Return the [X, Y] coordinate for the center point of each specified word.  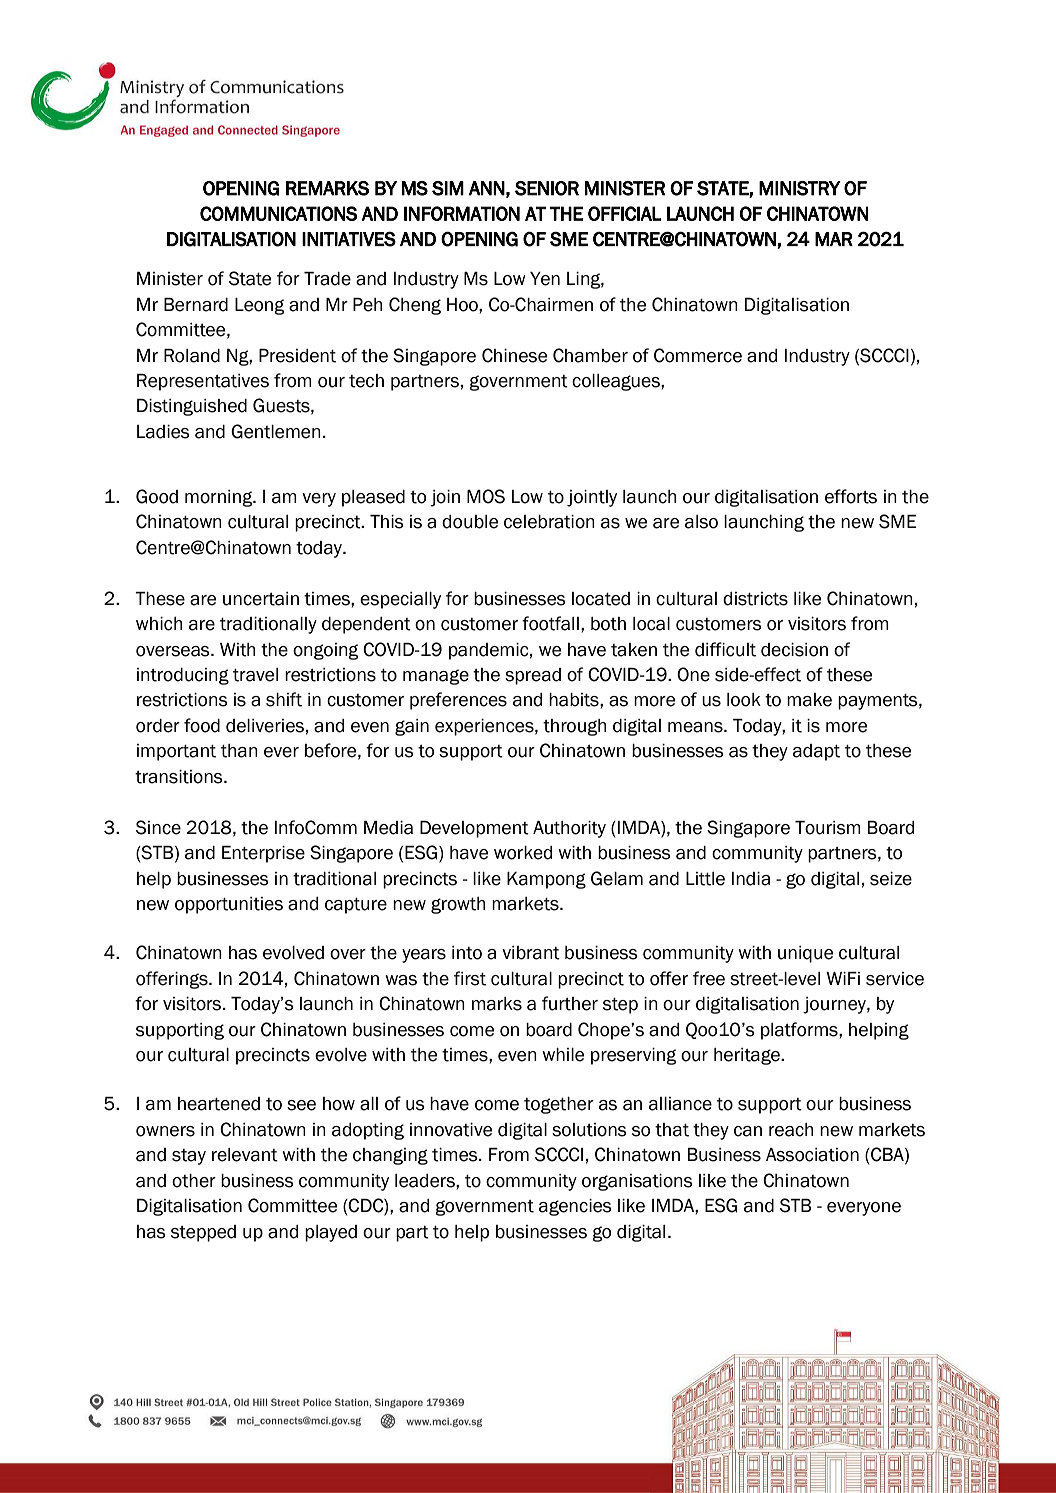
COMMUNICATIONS [278, 213]
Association [812, 1155]
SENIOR [547, 188]
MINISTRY [800, 188]
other [194, 1181]
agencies [575, 1207]
